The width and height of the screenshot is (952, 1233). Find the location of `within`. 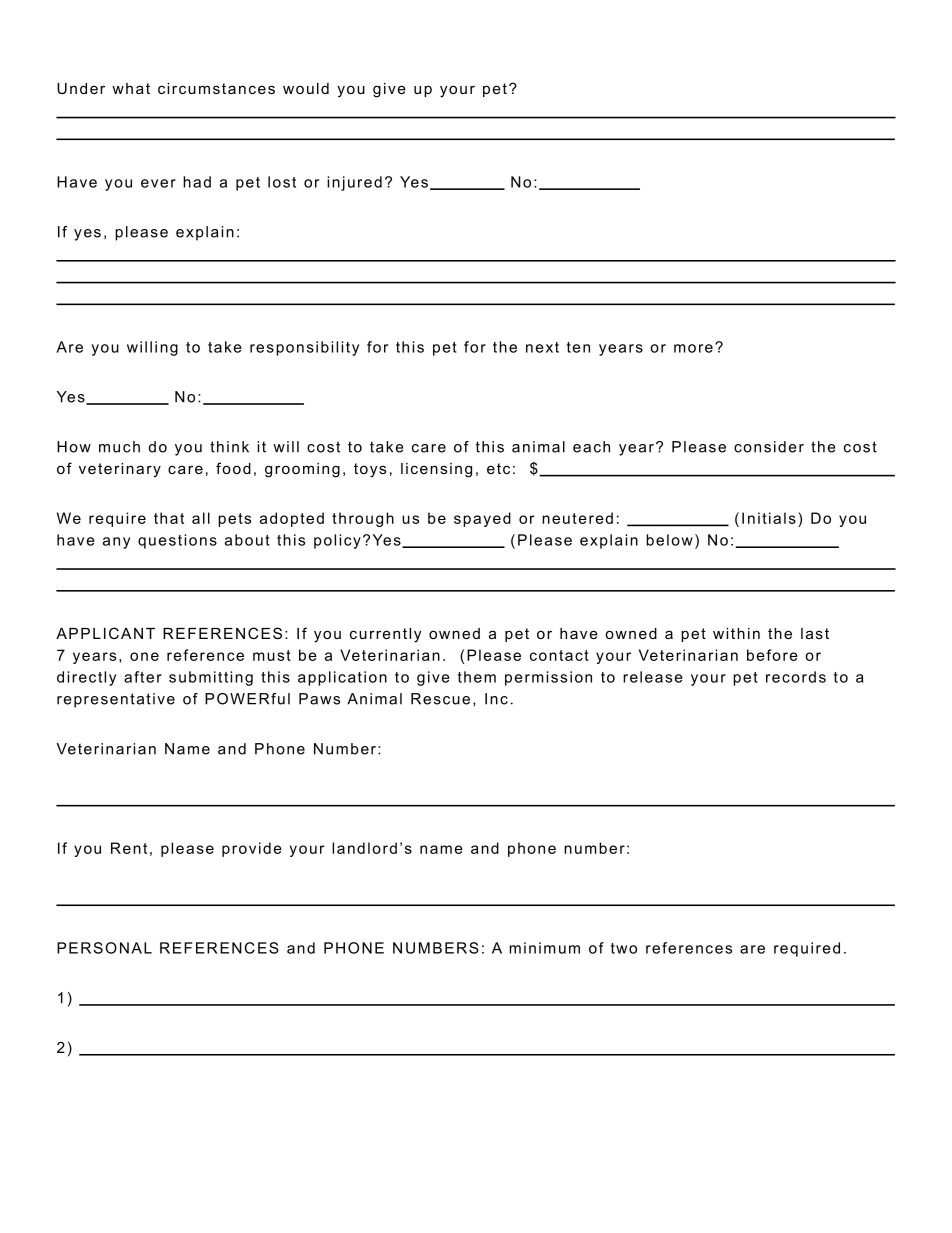

within is located at coordinates (736, 633).
